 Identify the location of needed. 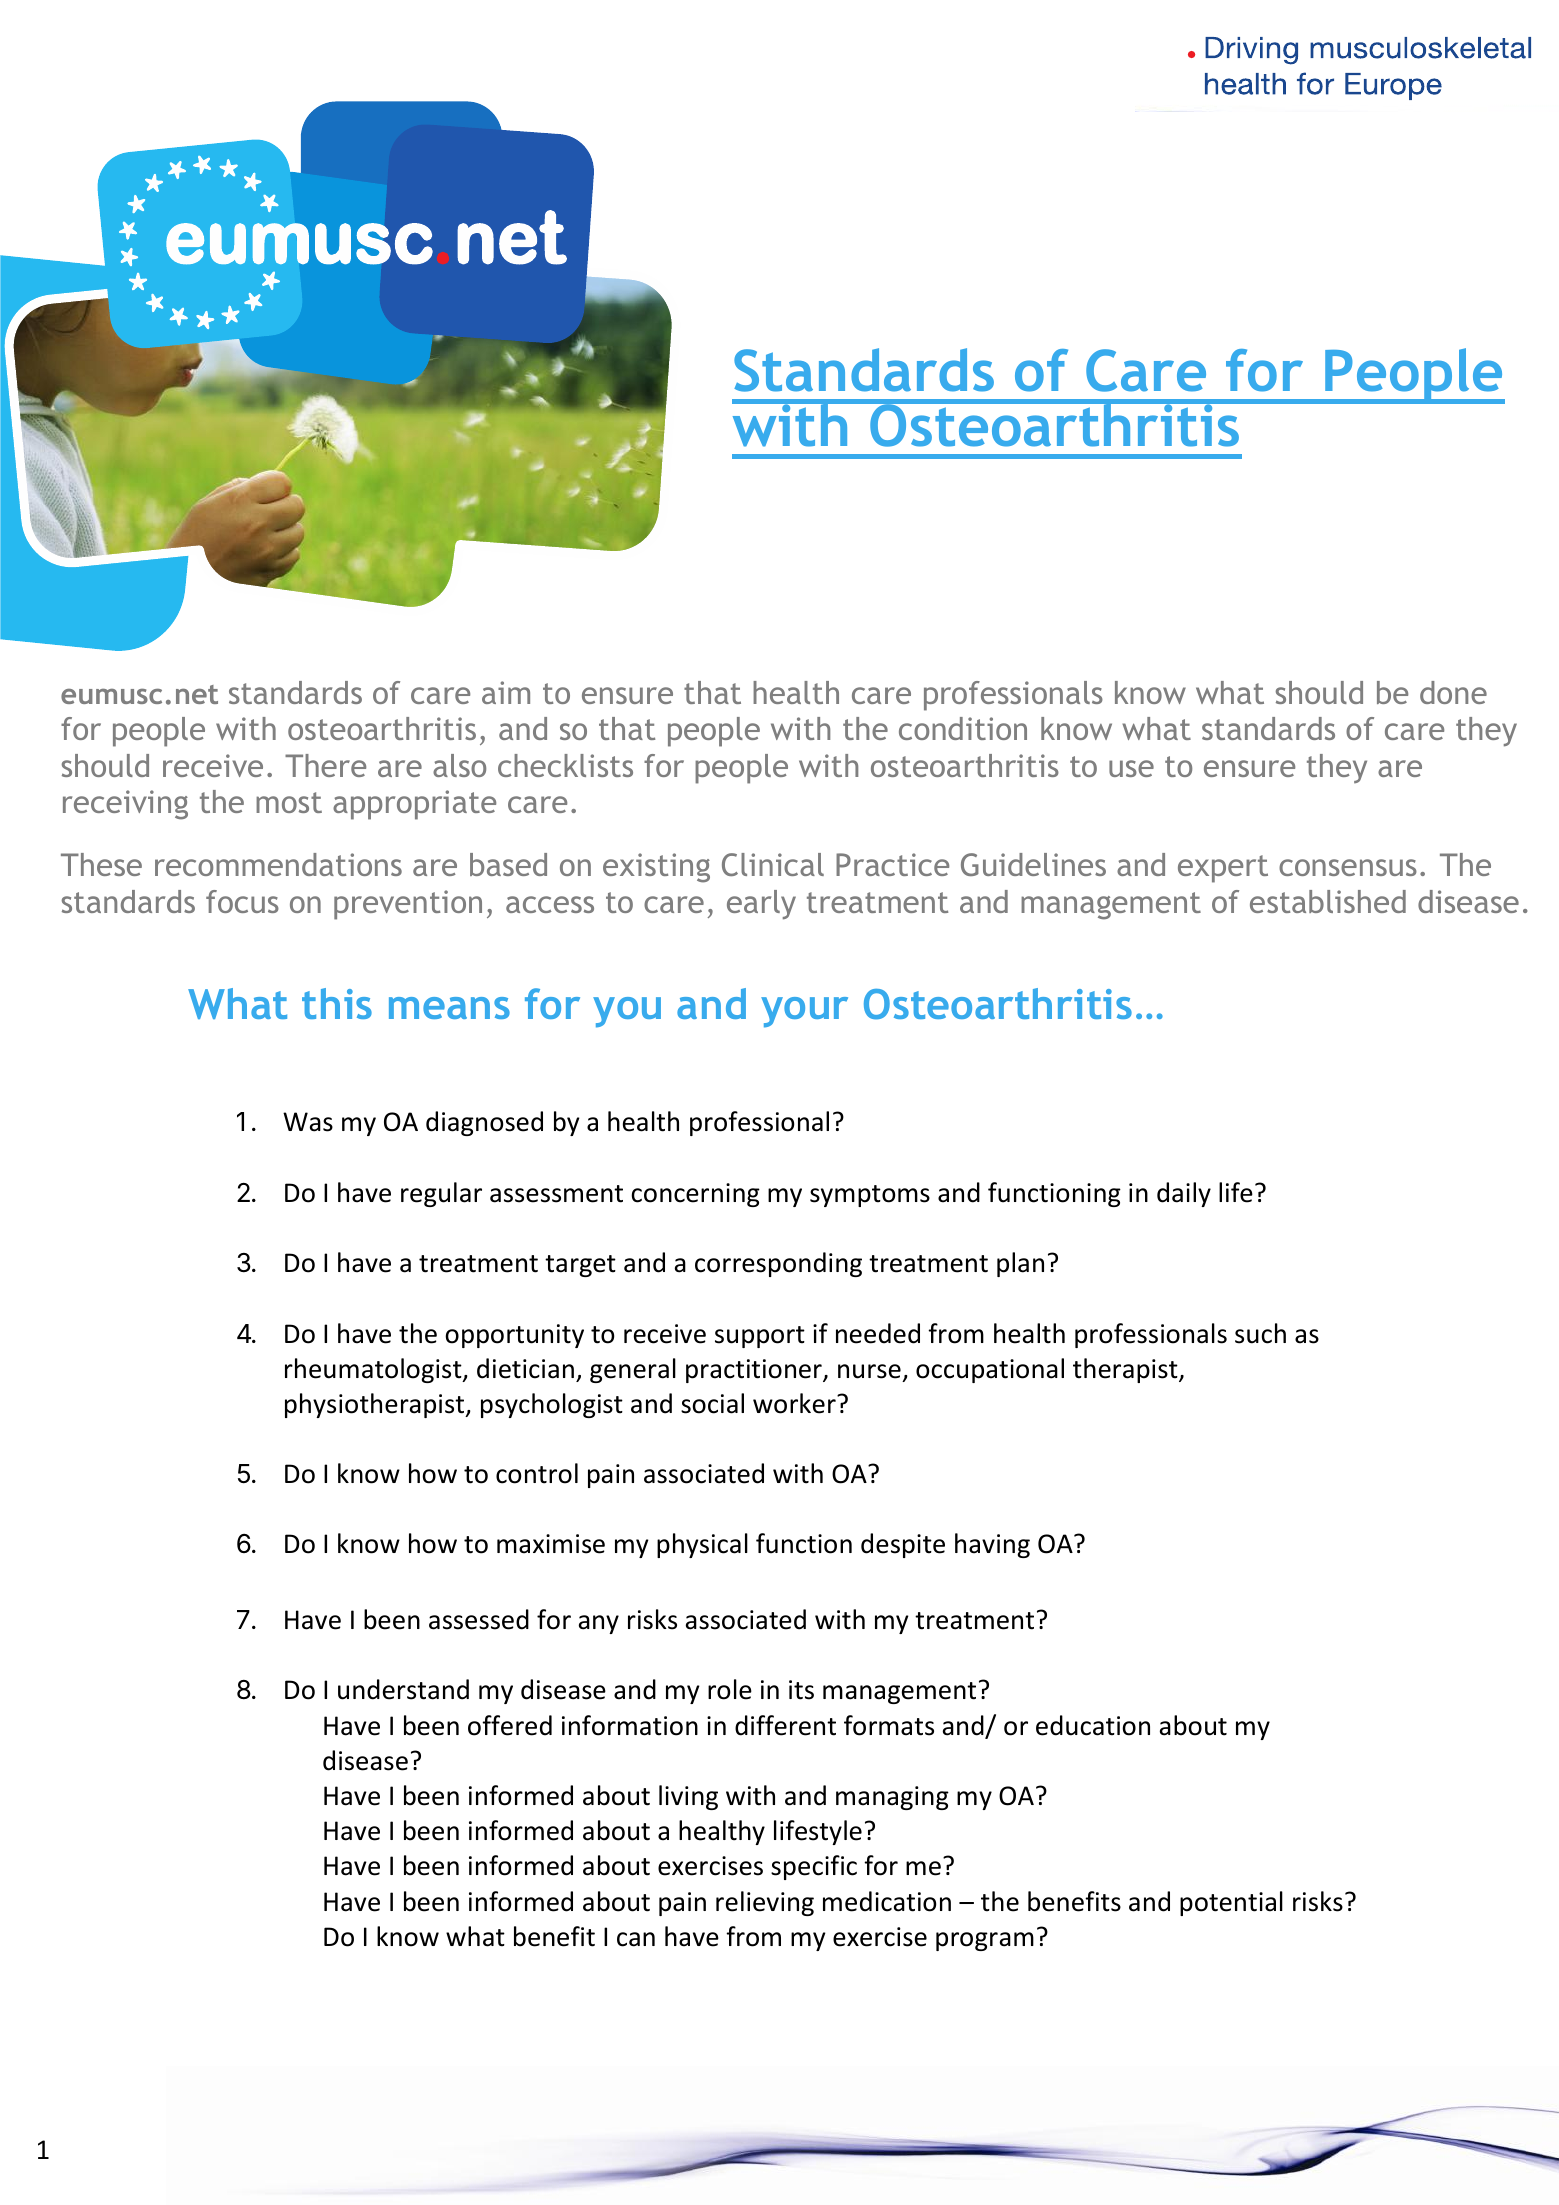
(878, 1333).
